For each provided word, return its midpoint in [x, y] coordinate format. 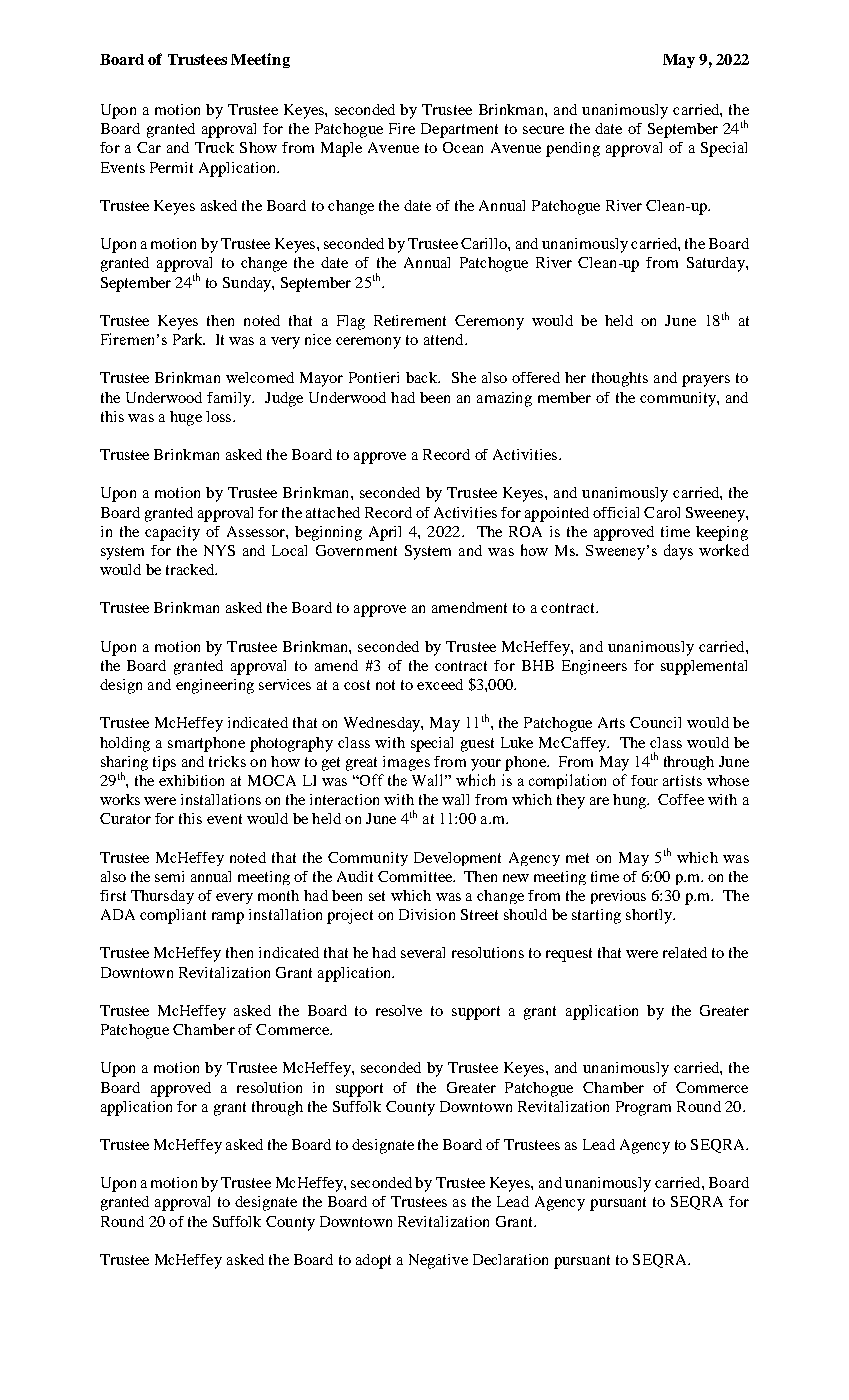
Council [655, 722]
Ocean [463, 147]
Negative [438, 1261]
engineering [215, 686]
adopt [373, 1261]
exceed [440, 684]
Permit [171, 167]
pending [573, 149]
